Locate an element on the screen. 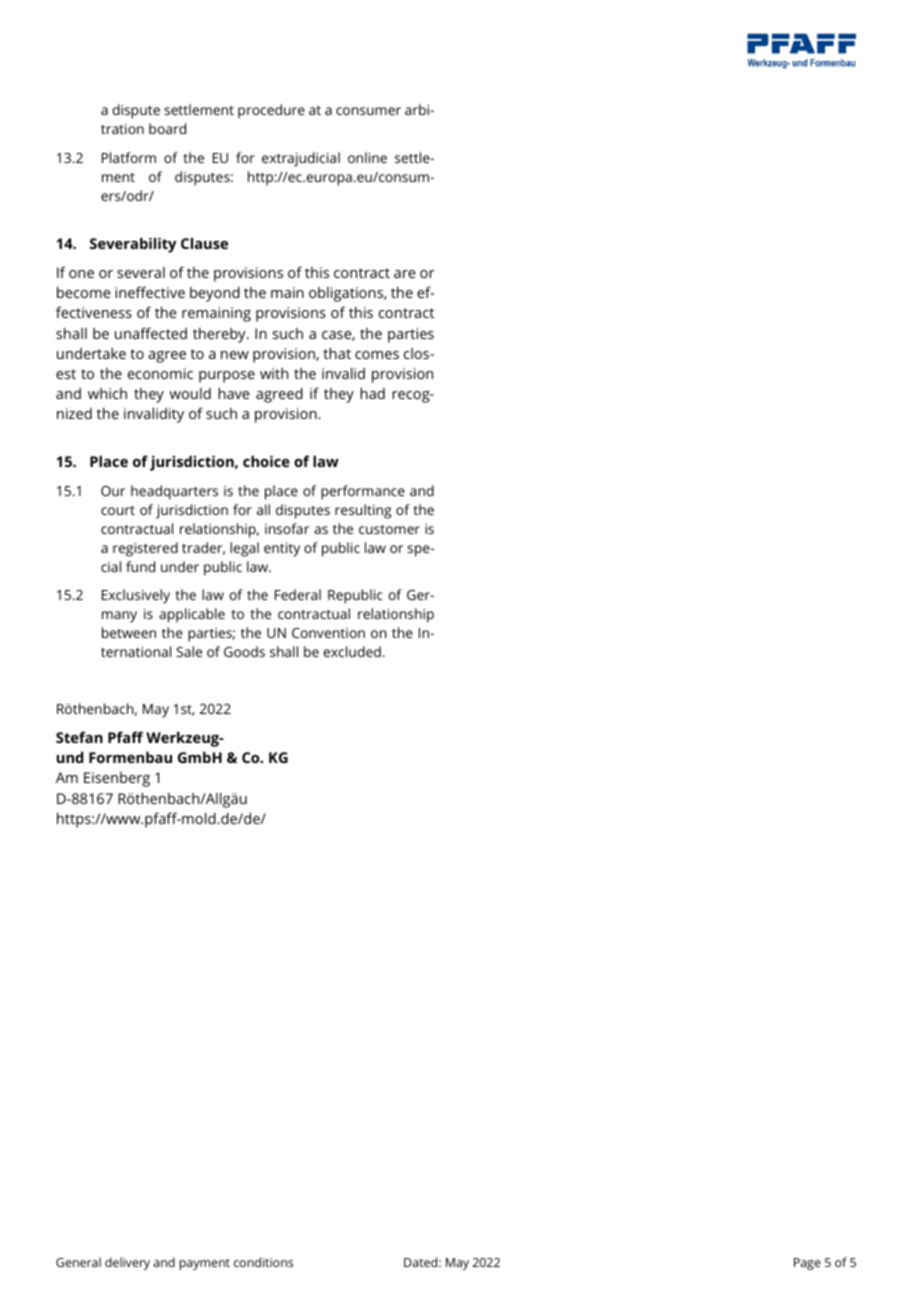 This screenshot has width=924, height=1308. online is located at coordinates (367, 157).
